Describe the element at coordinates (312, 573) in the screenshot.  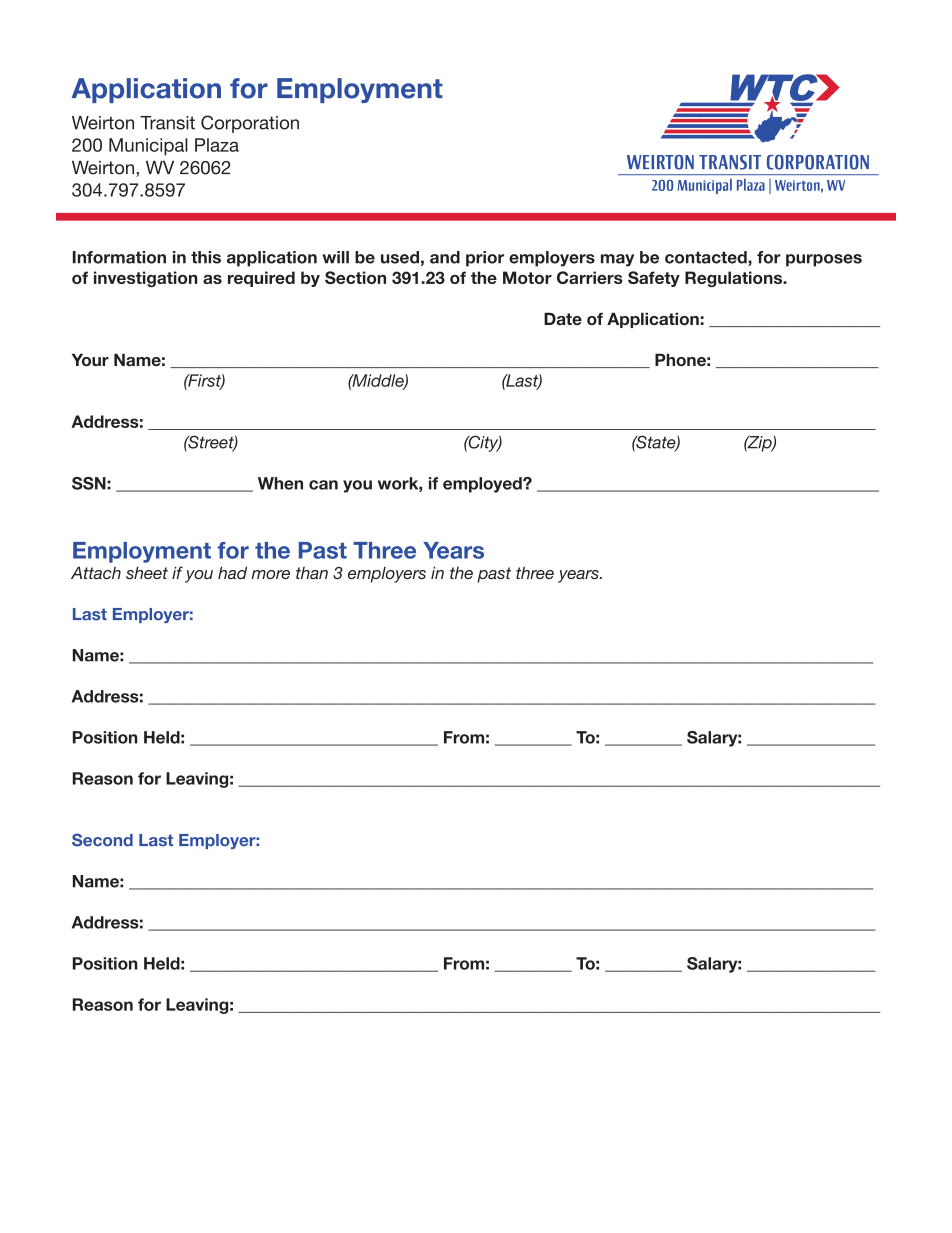
I see `than` at that location.
